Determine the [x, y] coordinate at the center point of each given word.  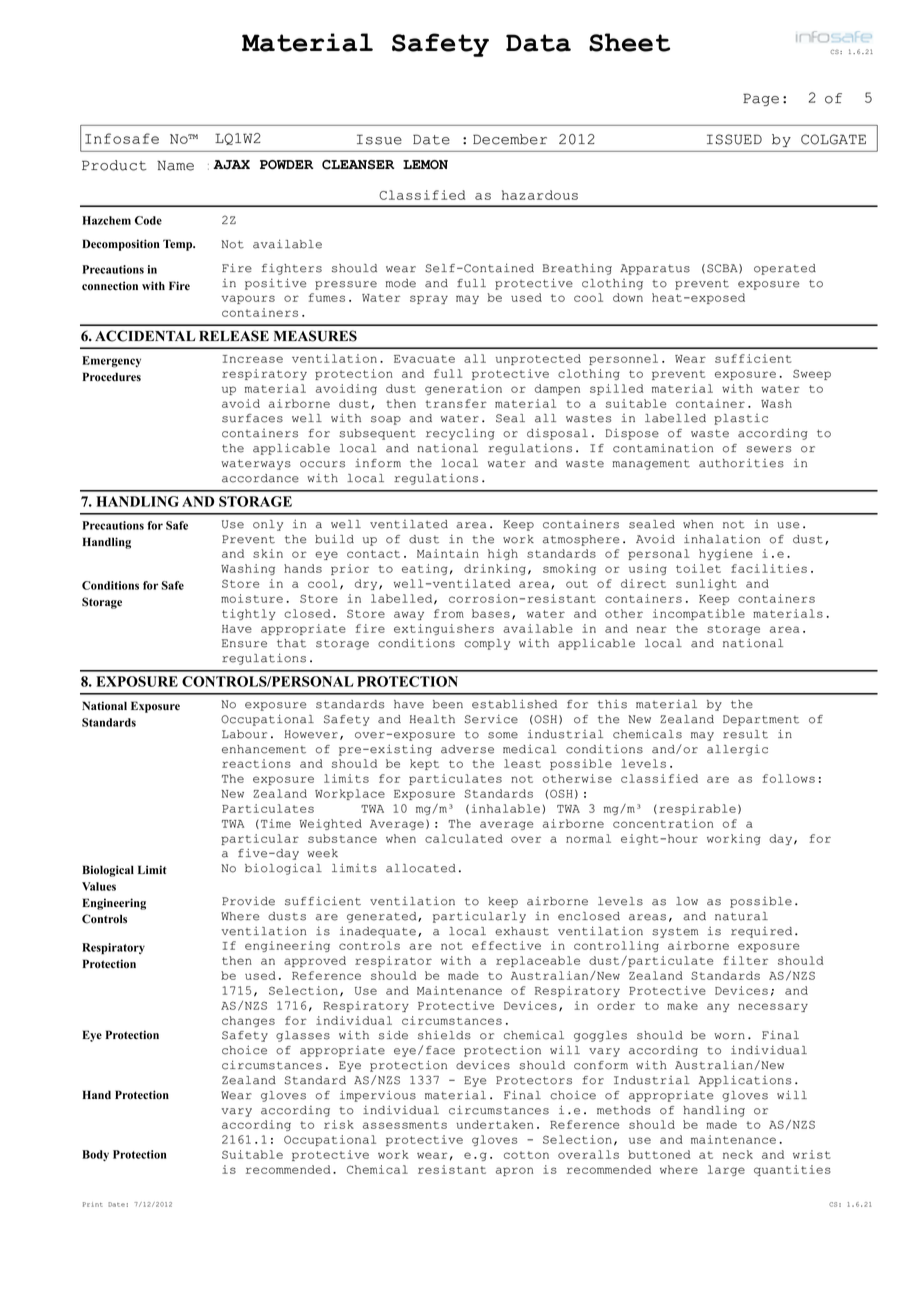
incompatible [699, 614]
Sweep [812, 374]
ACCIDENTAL [145, 336]
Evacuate [424, 359]
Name [175, 165]
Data [538, 43]
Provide [248, 901]
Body [95, 1155]
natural [741, 916]
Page [761, 99]
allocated [421, 868]
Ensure [244, 643]
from [449, 613]
